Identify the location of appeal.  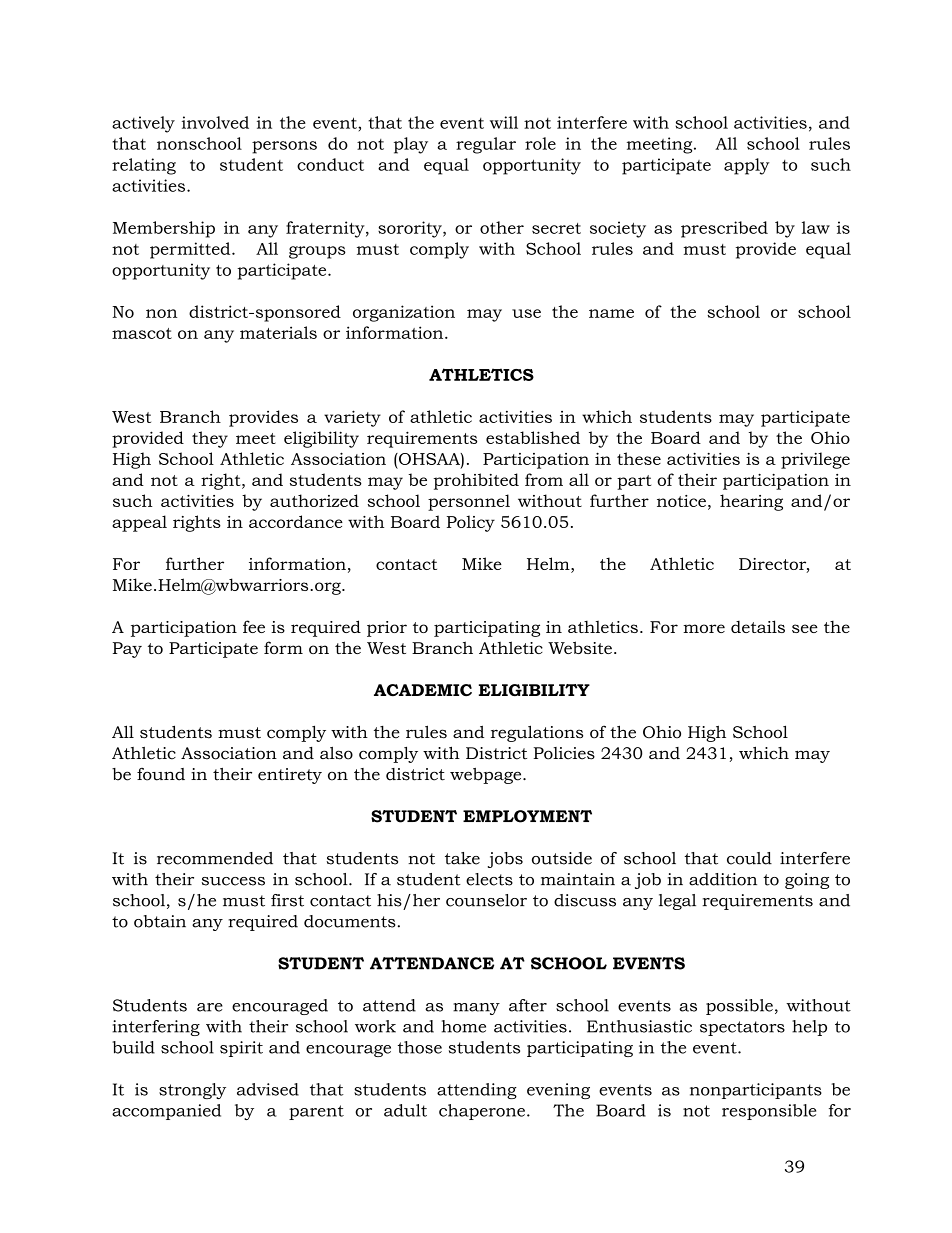
(139, 523).
